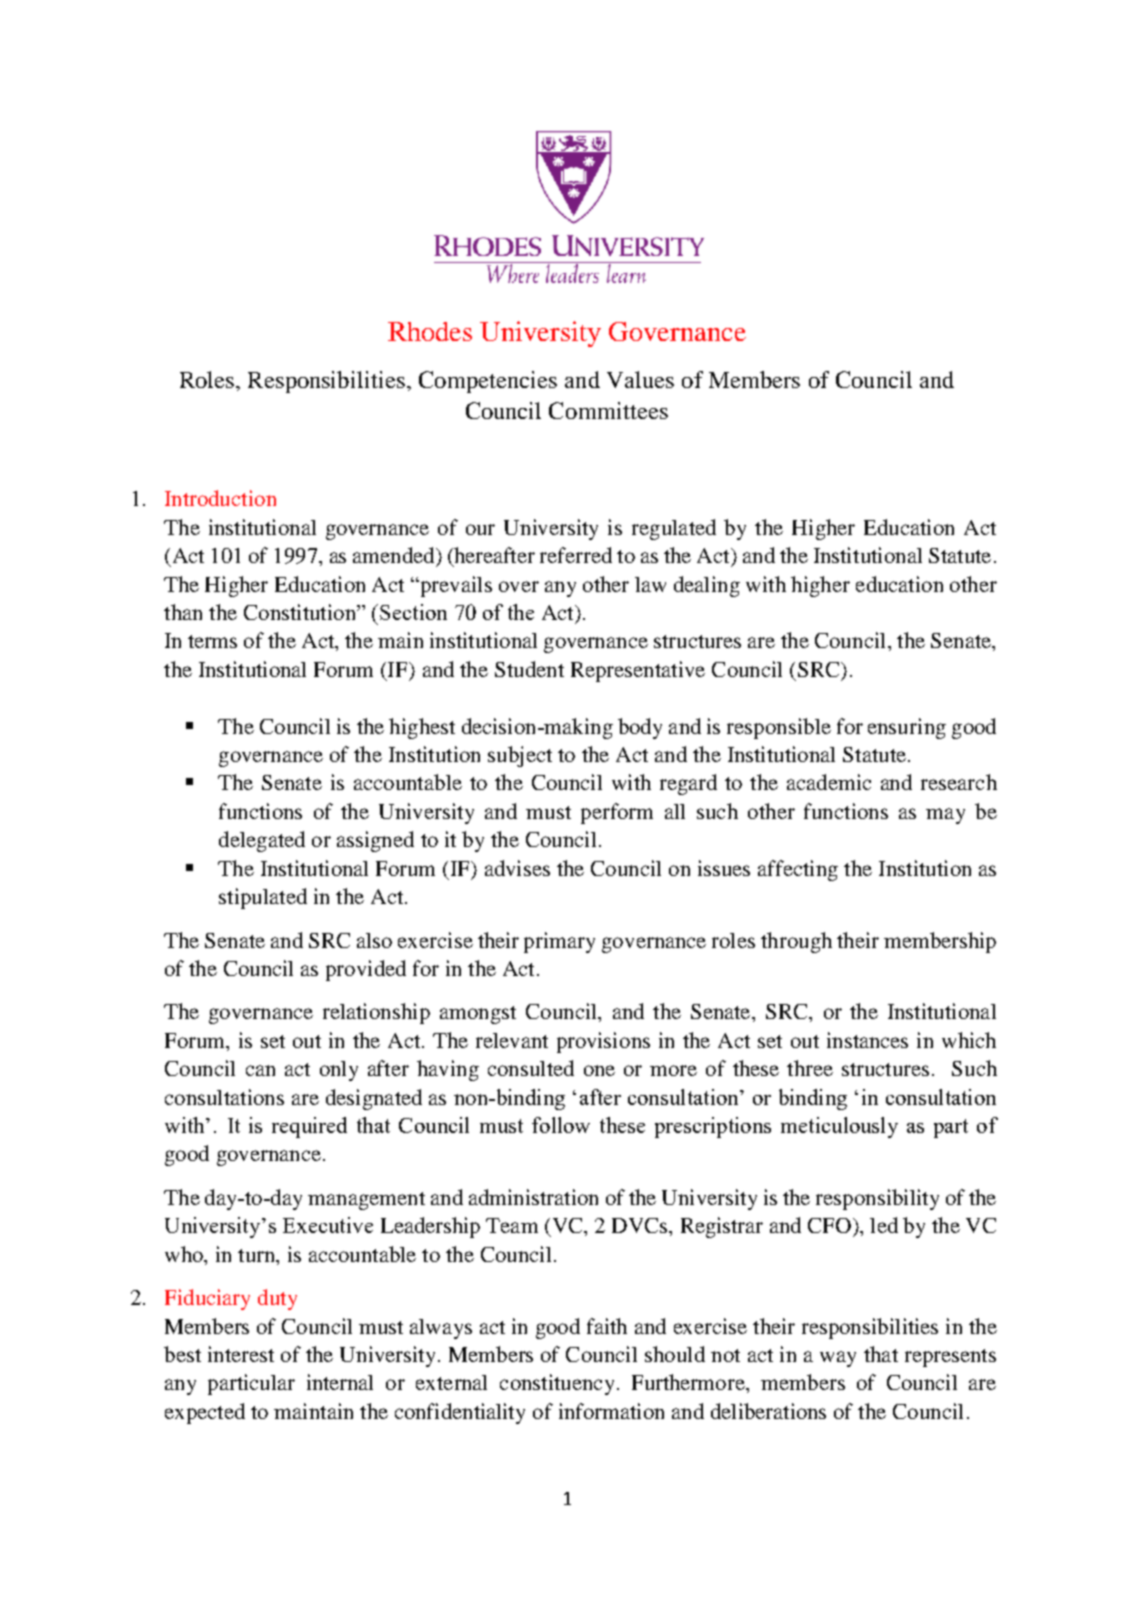 This image has height=1604, width=1134. What do you see at coordinates (430, 331) in the image?
I see `Rhodes` at bounding box center [430, 331].
